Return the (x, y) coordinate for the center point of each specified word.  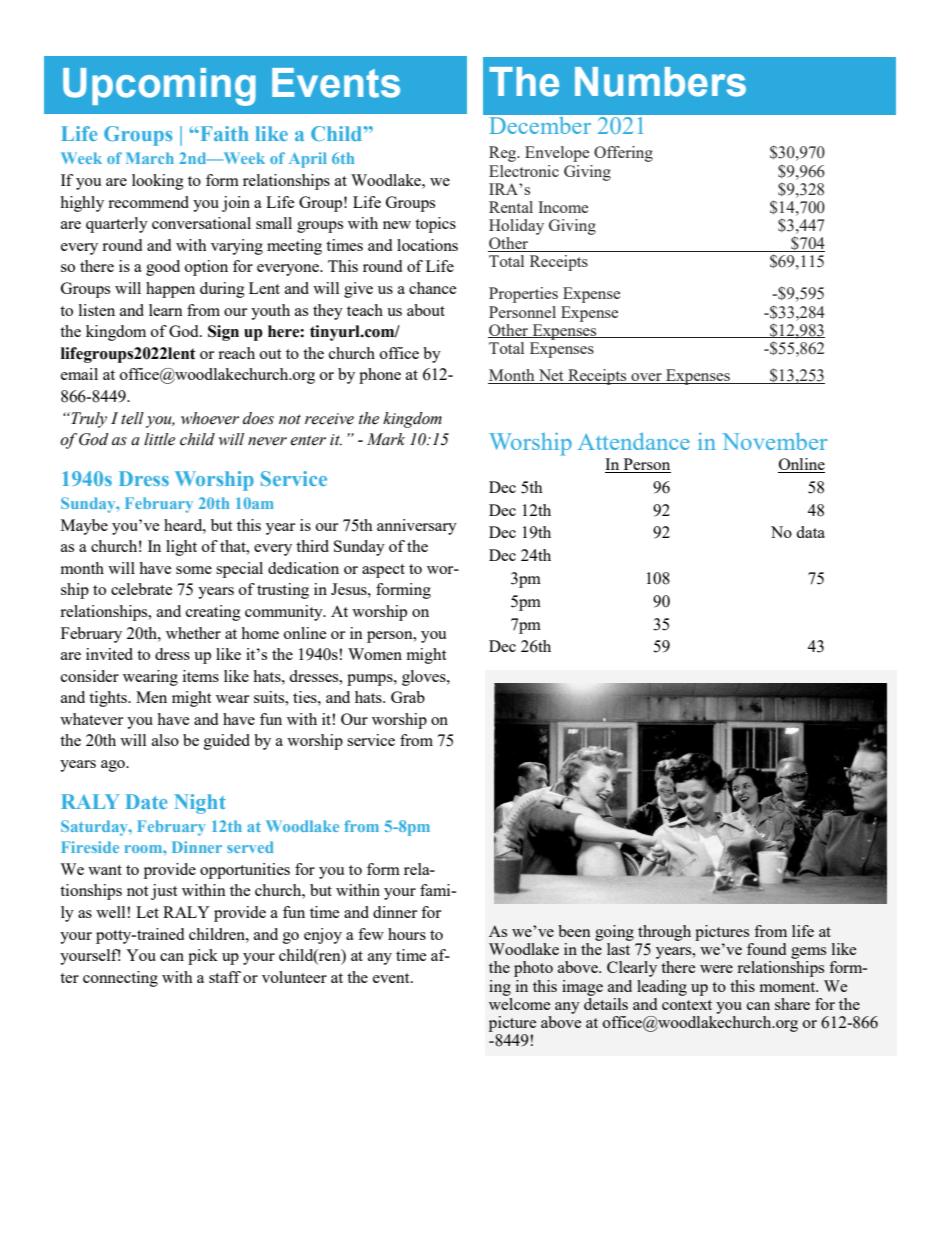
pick (203, 957)
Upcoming (159, 87)
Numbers (660, 82)
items (201, 676)
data (810, 532)
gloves (425, 678)
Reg (504, 154)
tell (132, 418)
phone (380, 376)
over (646, 378)
